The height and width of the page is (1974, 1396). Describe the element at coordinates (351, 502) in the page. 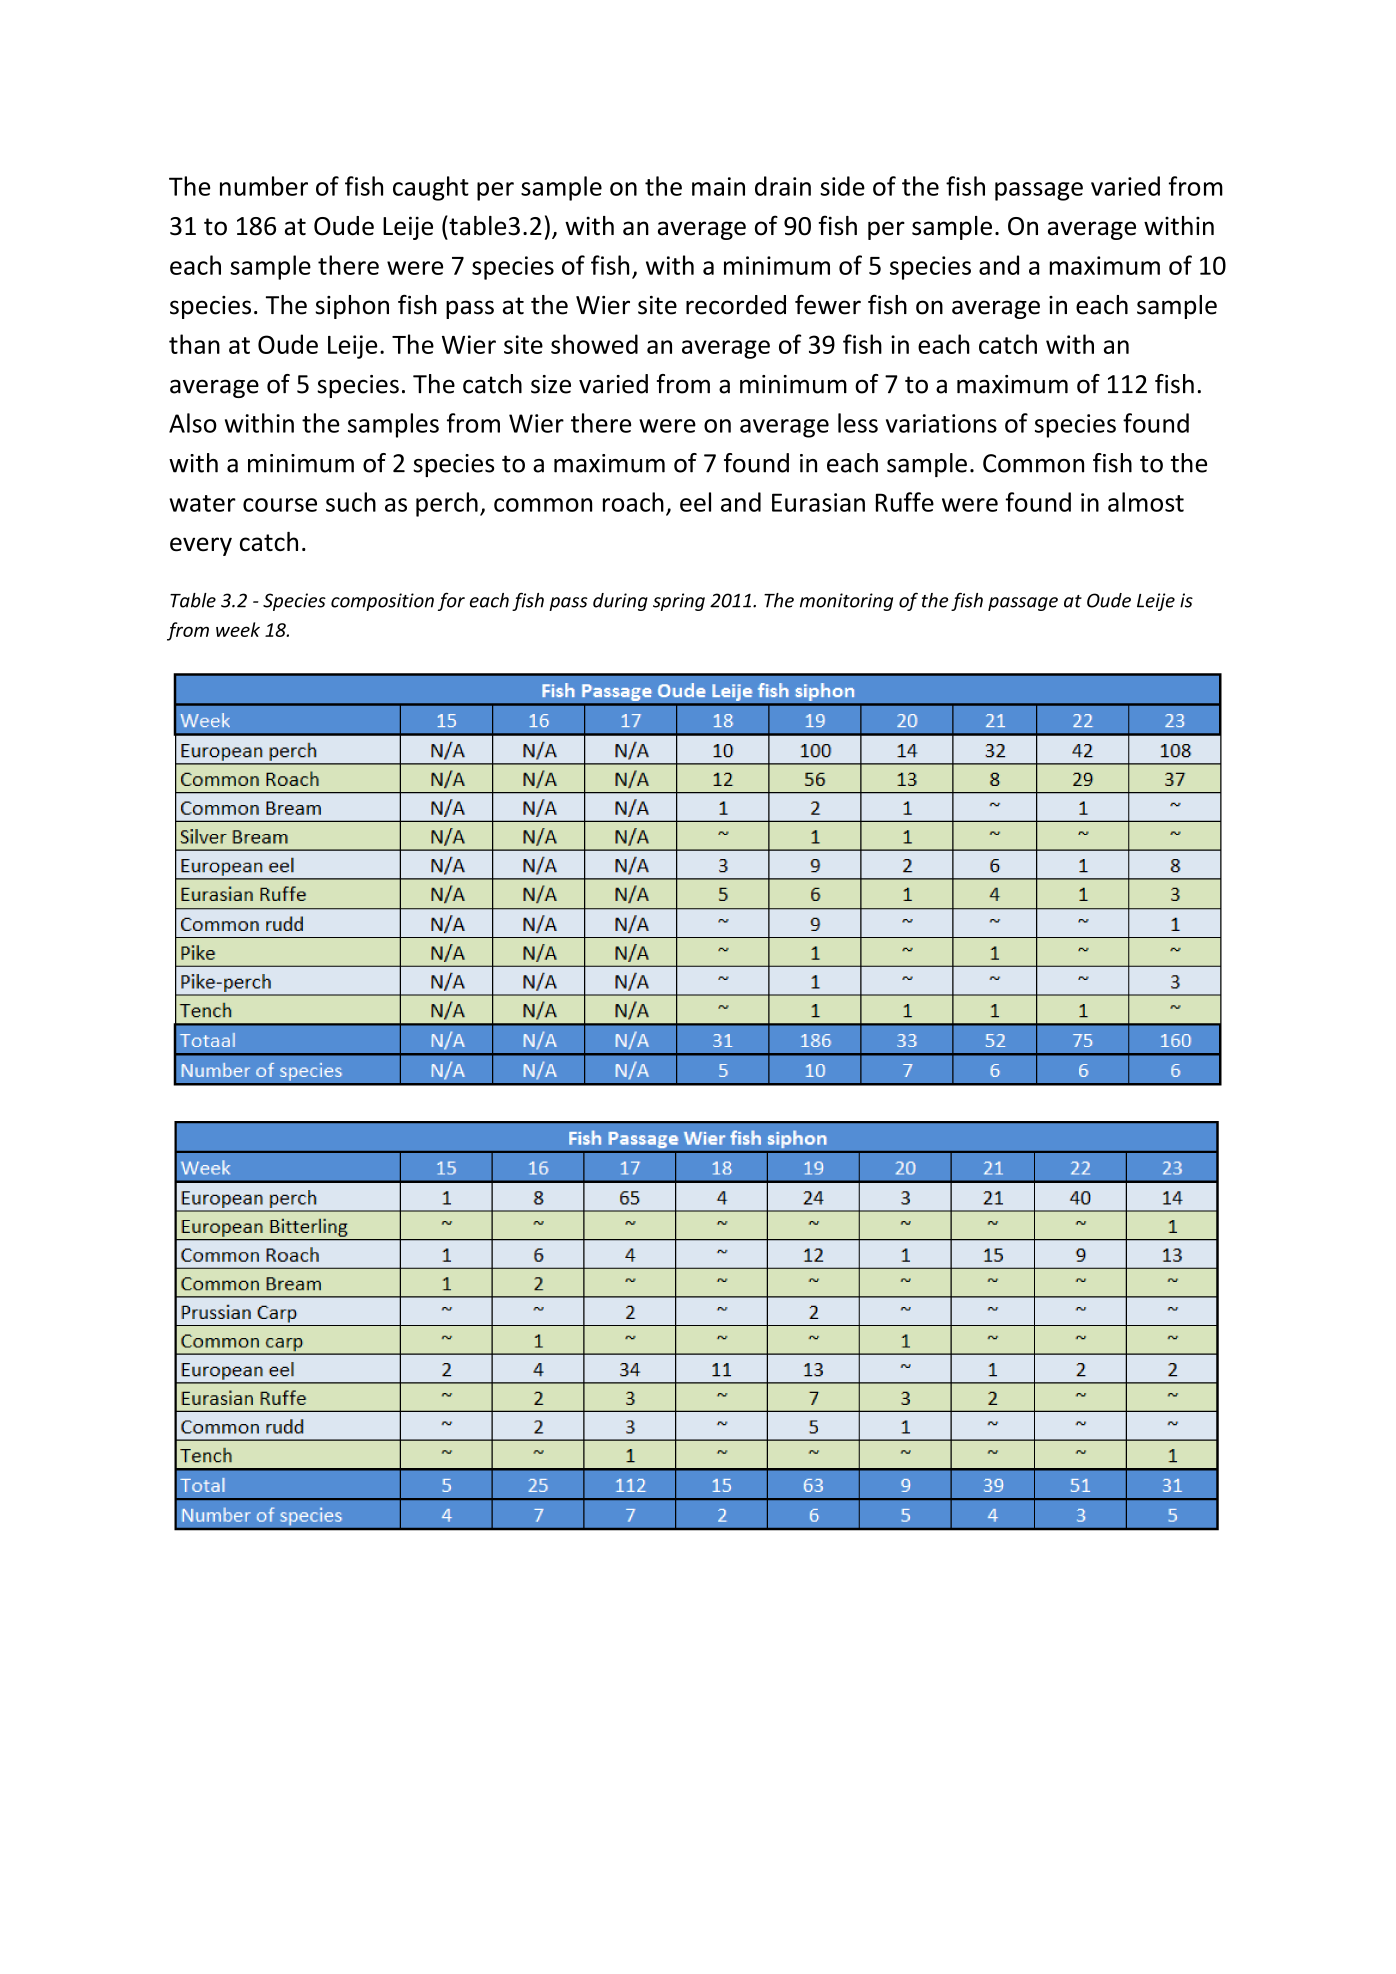

I see `such` at that location.
